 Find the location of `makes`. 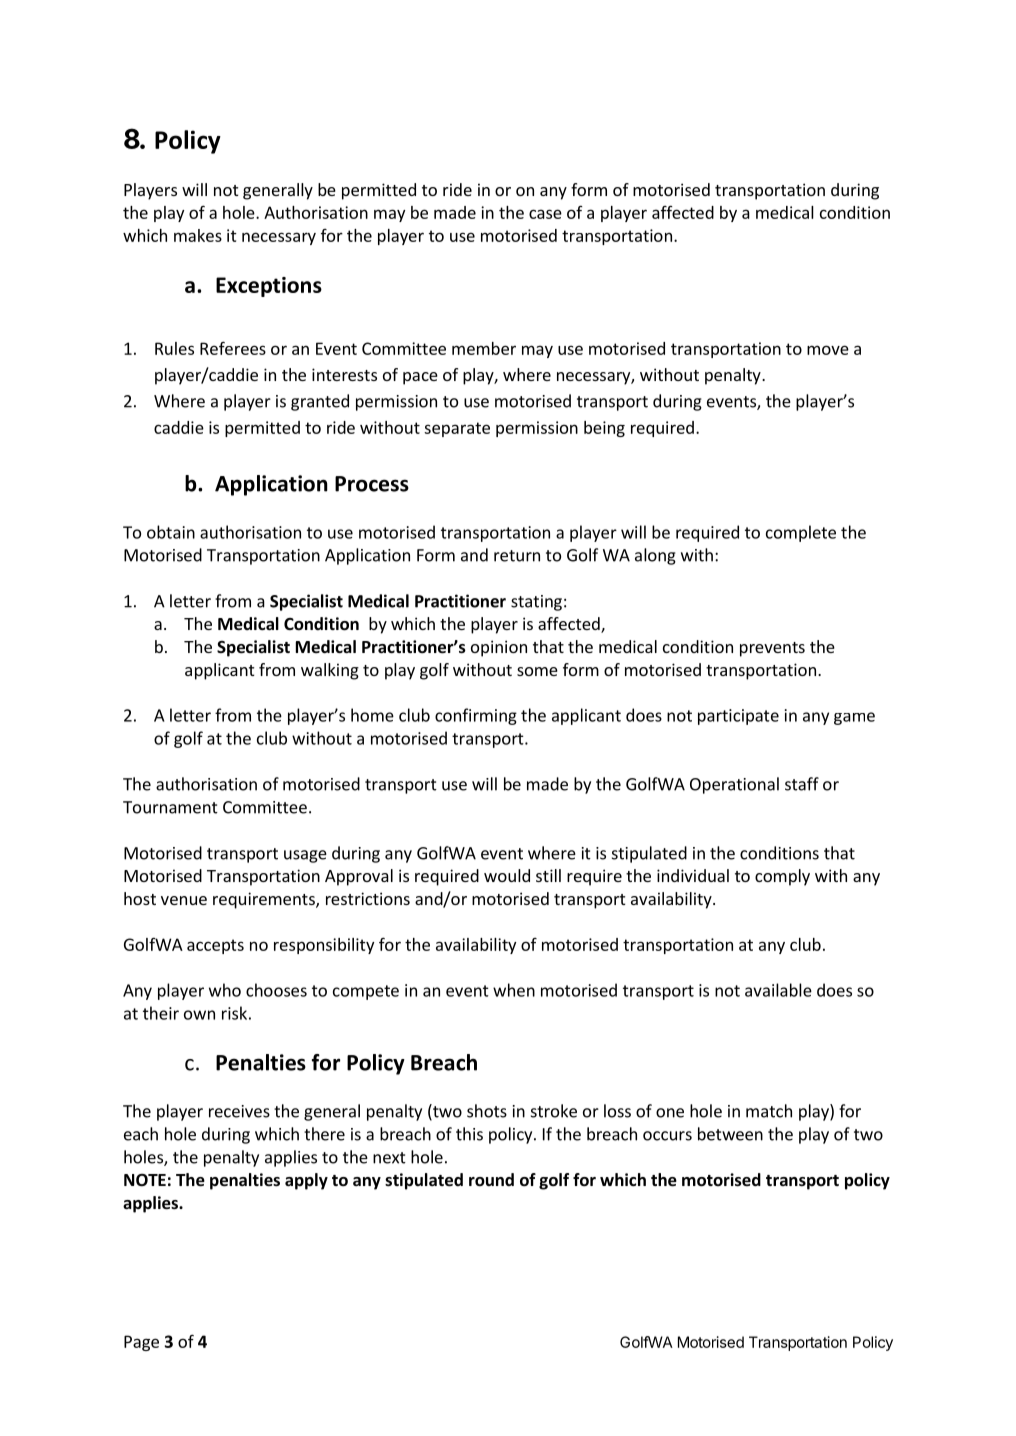

makes is located at coordinates (198, 235).
